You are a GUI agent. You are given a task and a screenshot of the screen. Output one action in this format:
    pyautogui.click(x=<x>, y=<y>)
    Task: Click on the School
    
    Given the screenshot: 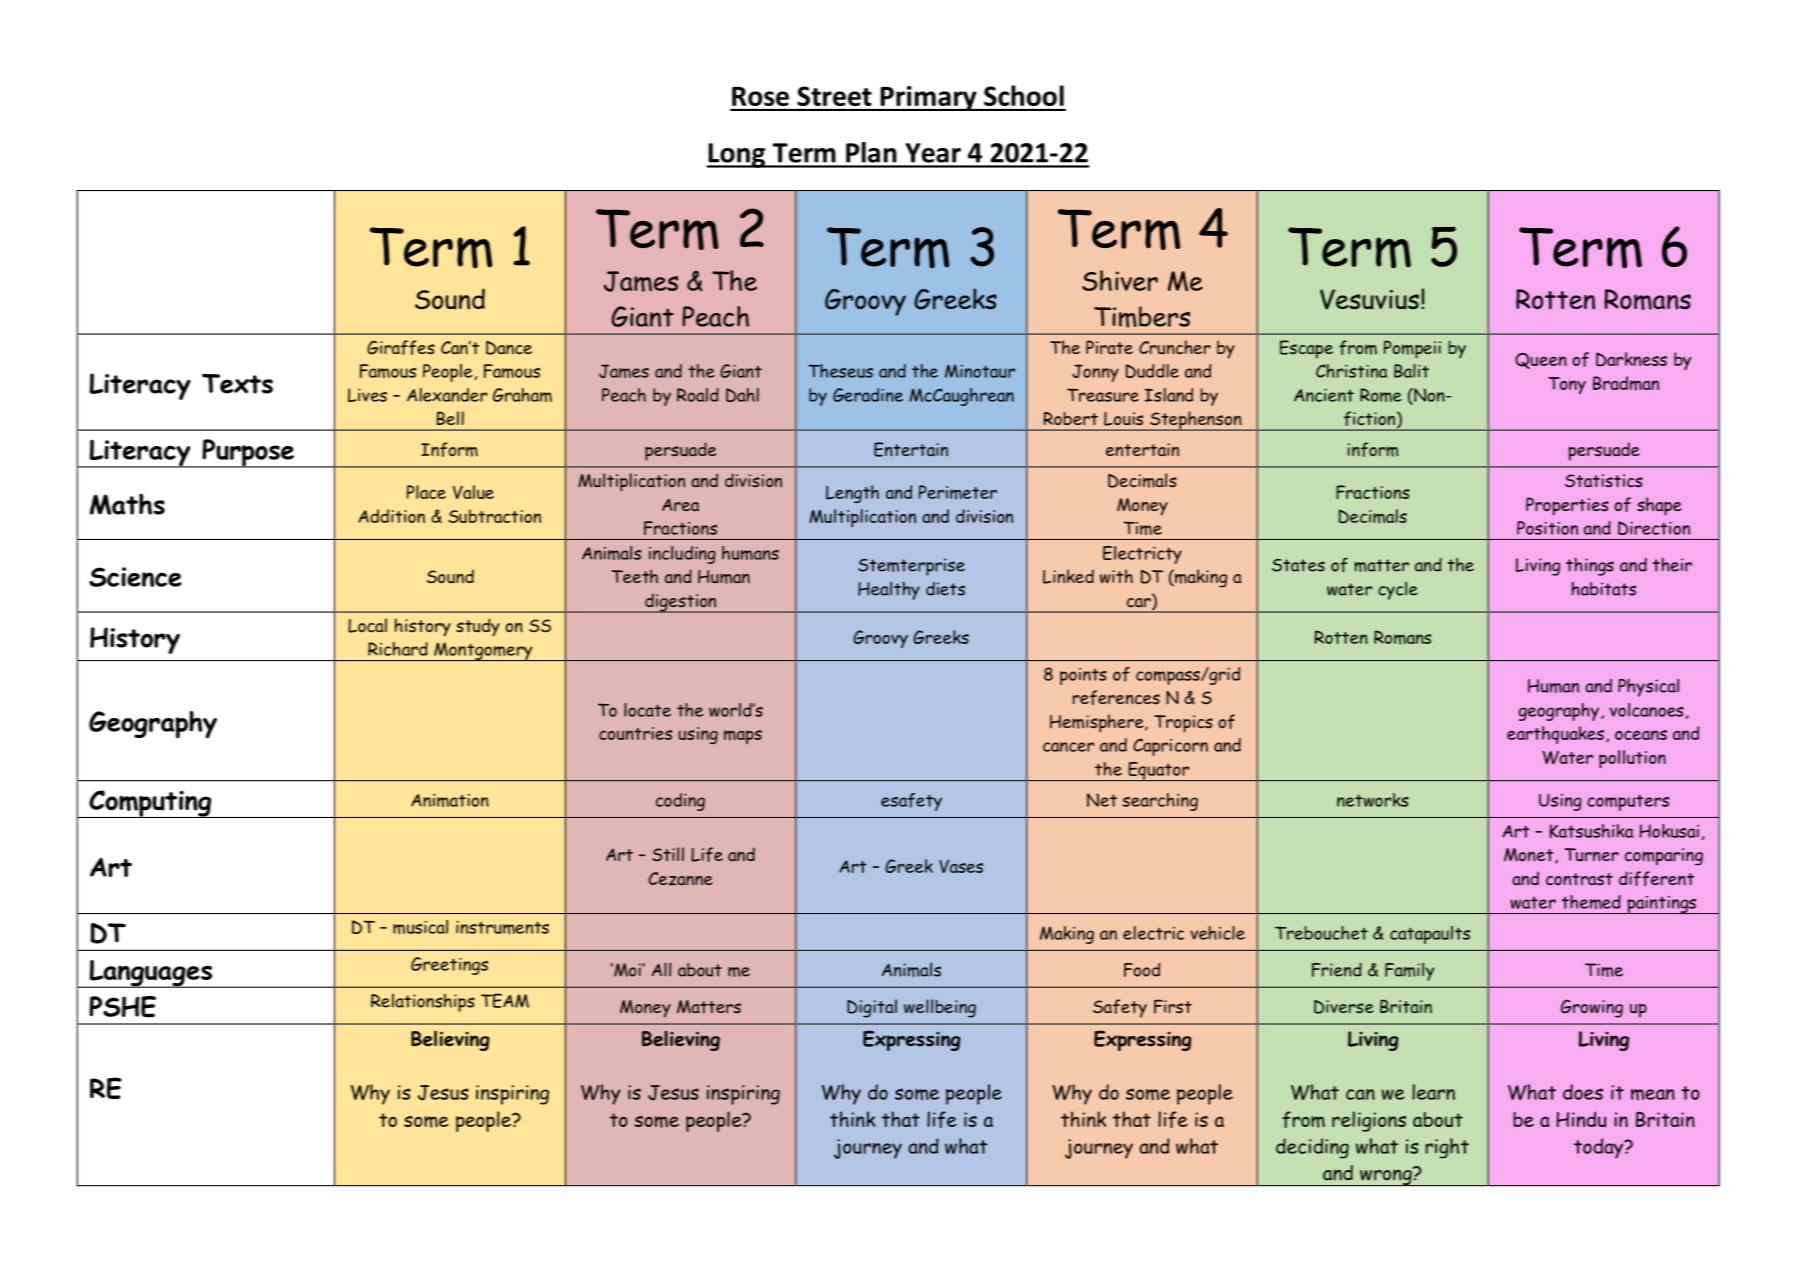 What is the action you would take?
    pyautogui.click(x=1024, y=95)
